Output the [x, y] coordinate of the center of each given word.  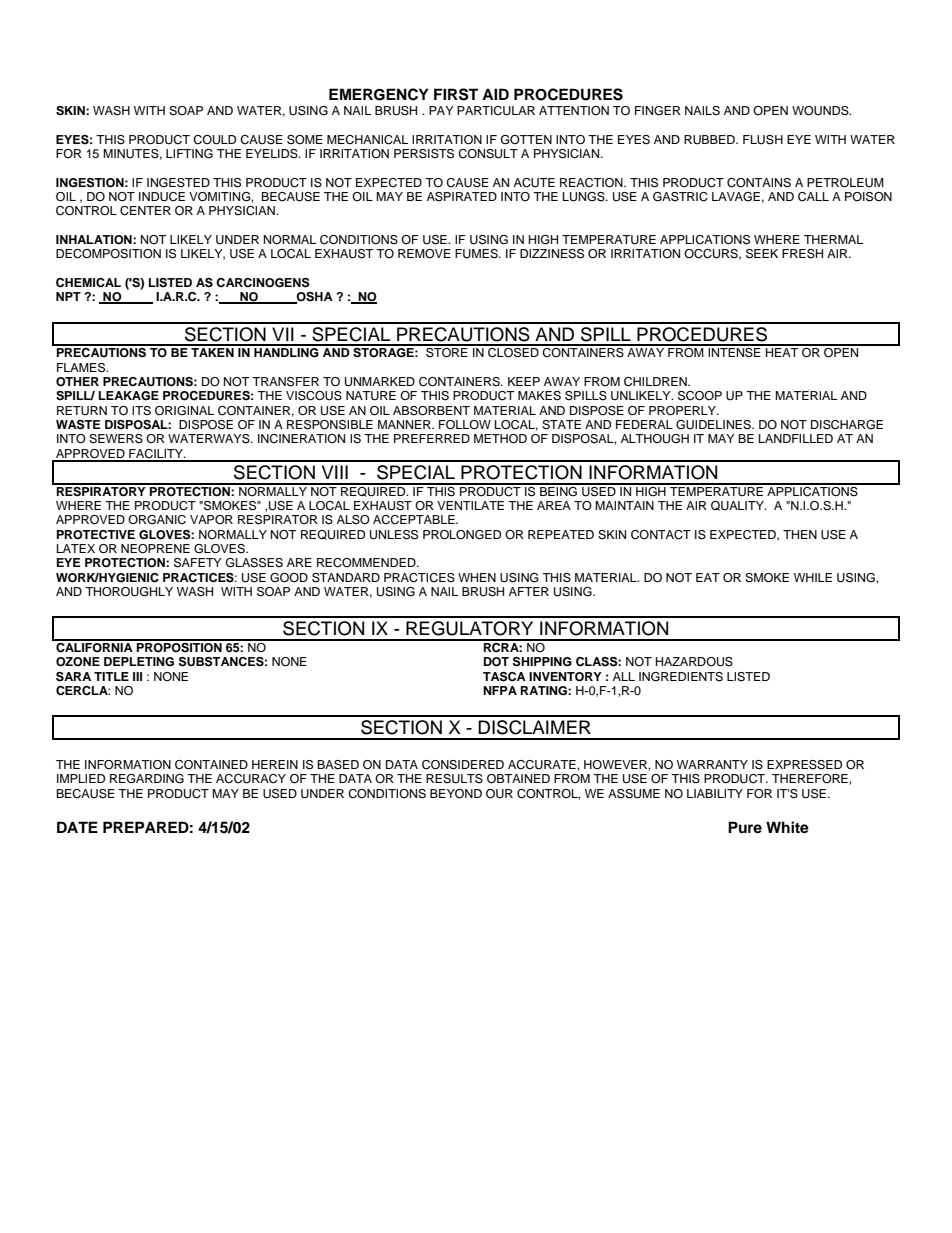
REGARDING [147, 779]
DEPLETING [139, 662]
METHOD [500, 439]
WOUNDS [821, 111]
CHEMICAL [88, 283]
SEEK [762, 254]
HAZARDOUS [694, 662]
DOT [496, 662]
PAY [441, 110]
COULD [214, 140]
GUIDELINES [714, 425]
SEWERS [116, 439]
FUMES [477, 254]
